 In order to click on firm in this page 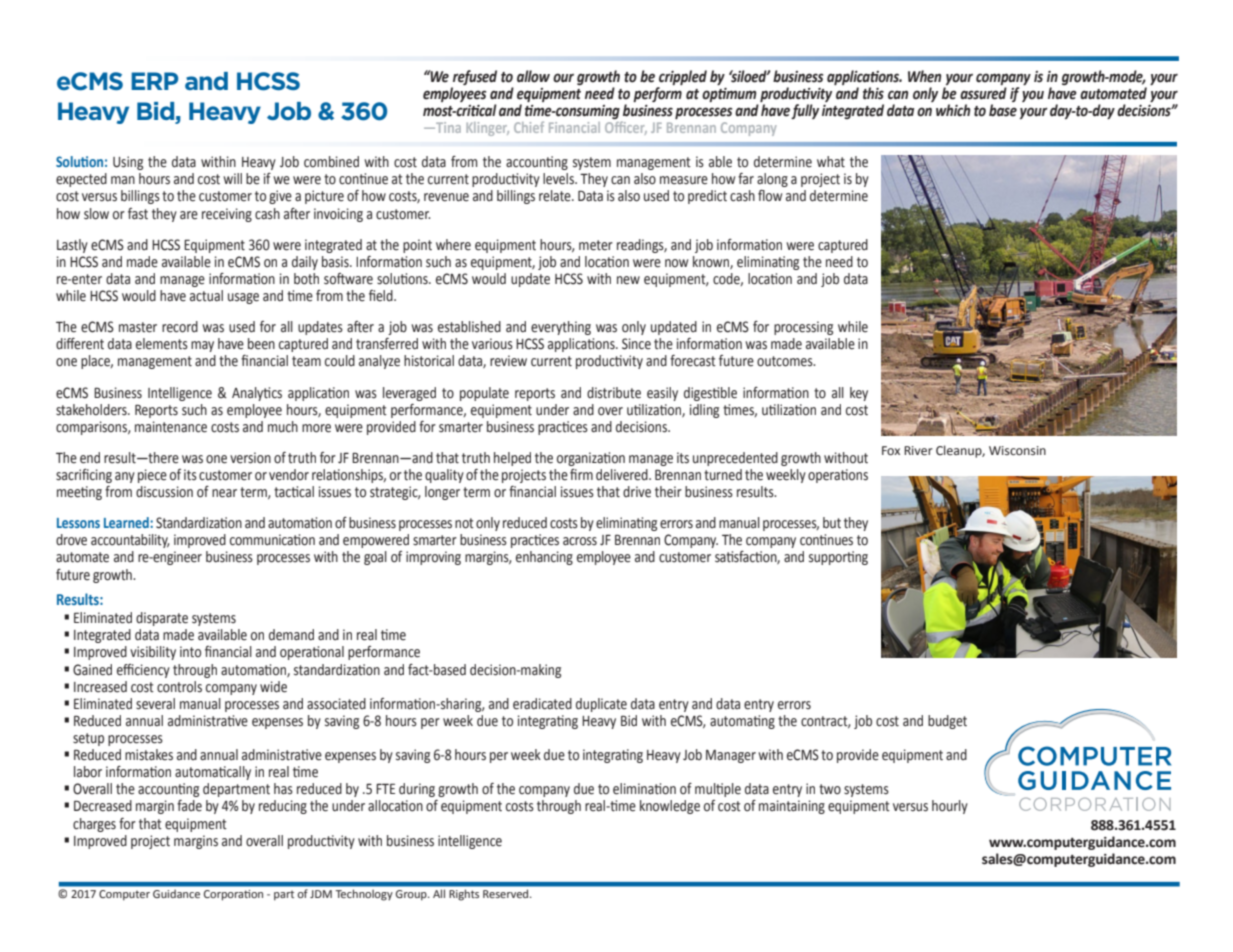, I will do `click(581, 474)`.
